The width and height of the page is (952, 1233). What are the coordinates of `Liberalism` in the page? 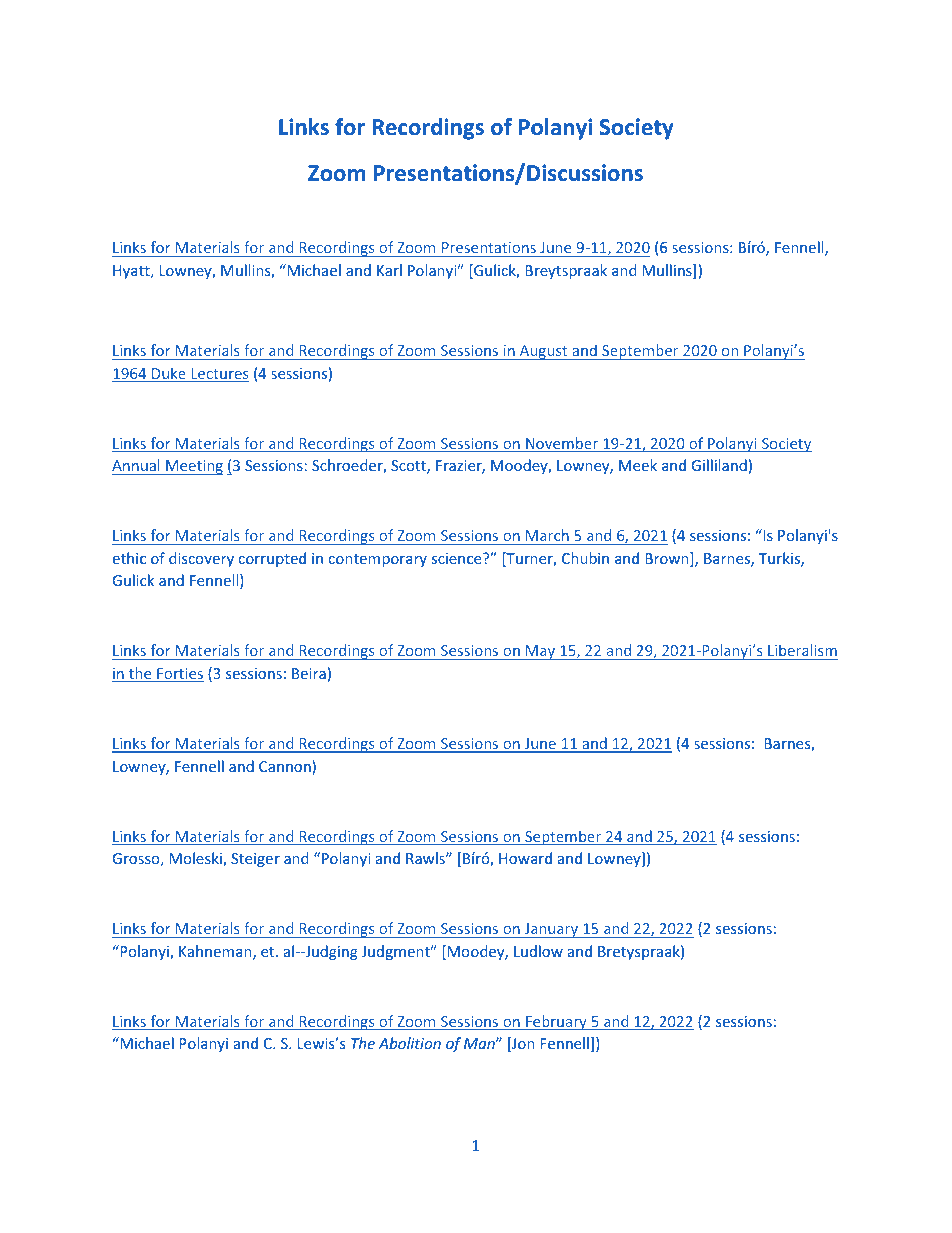 It's located at (802, 650).
